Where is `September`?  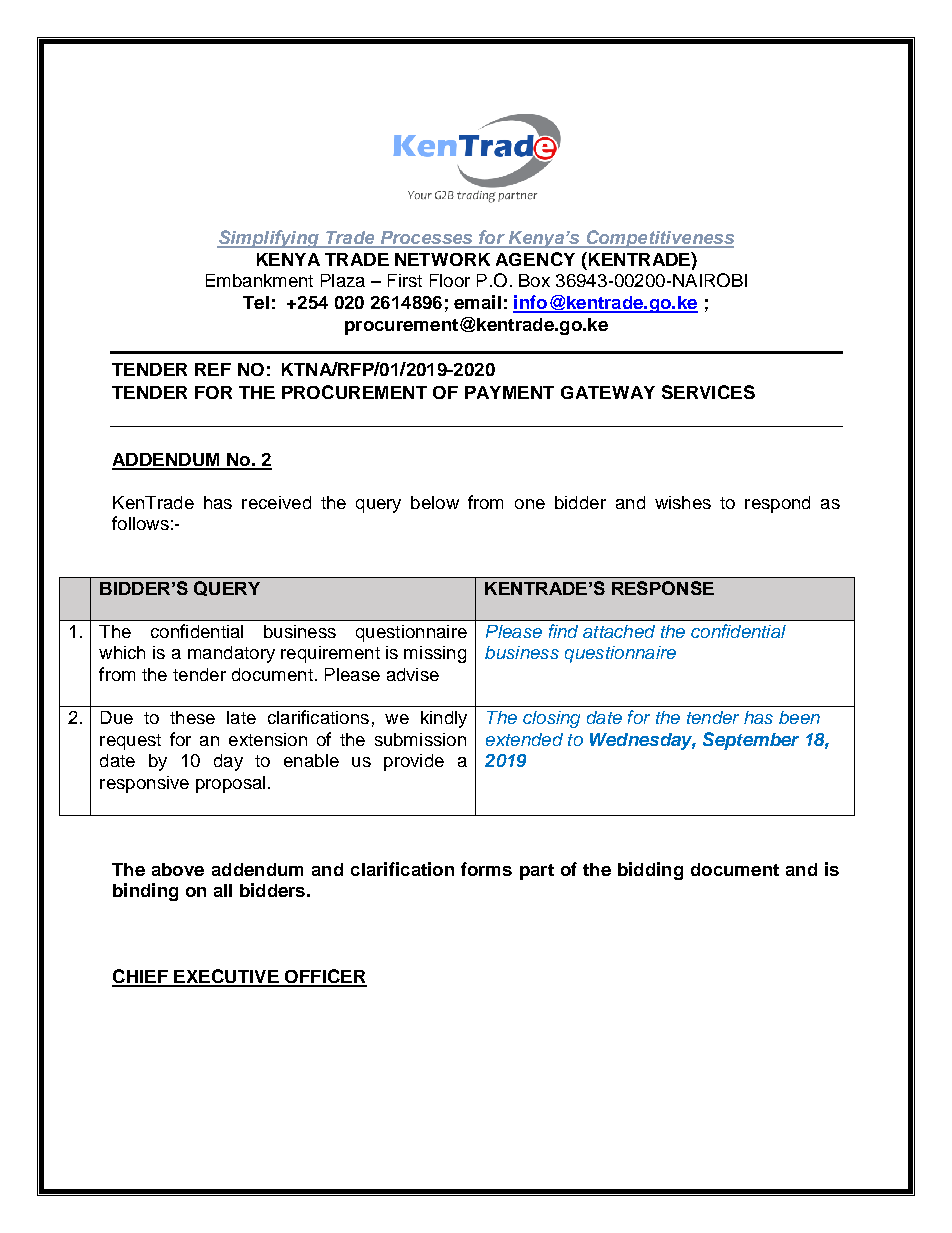 September is located at coordinates (751, 741).
